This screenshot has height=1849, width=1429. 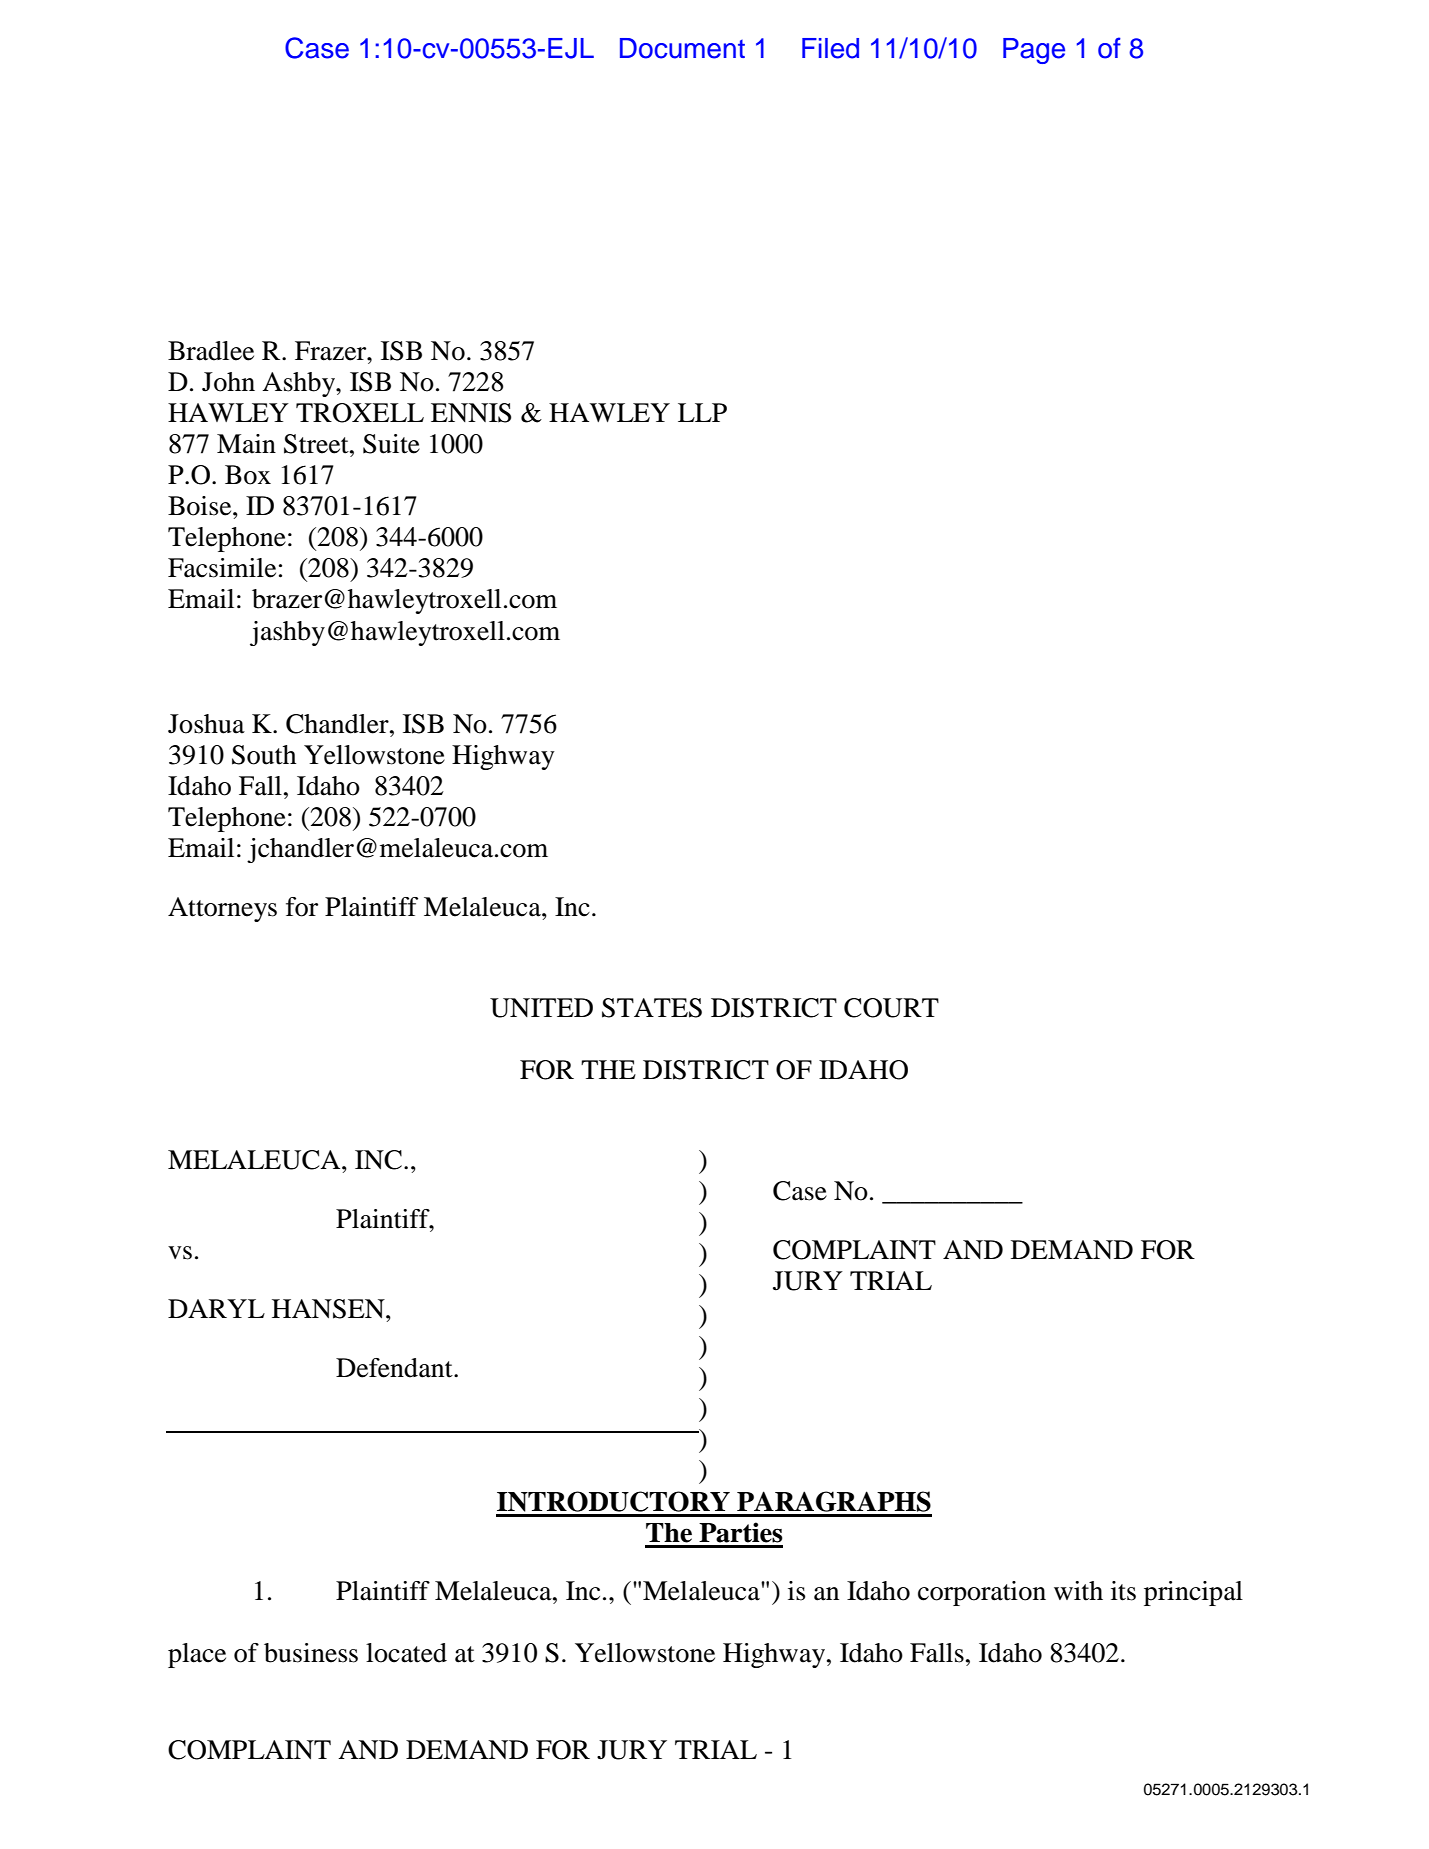 I want to click on COURT, so click(x=891, y=1008).
